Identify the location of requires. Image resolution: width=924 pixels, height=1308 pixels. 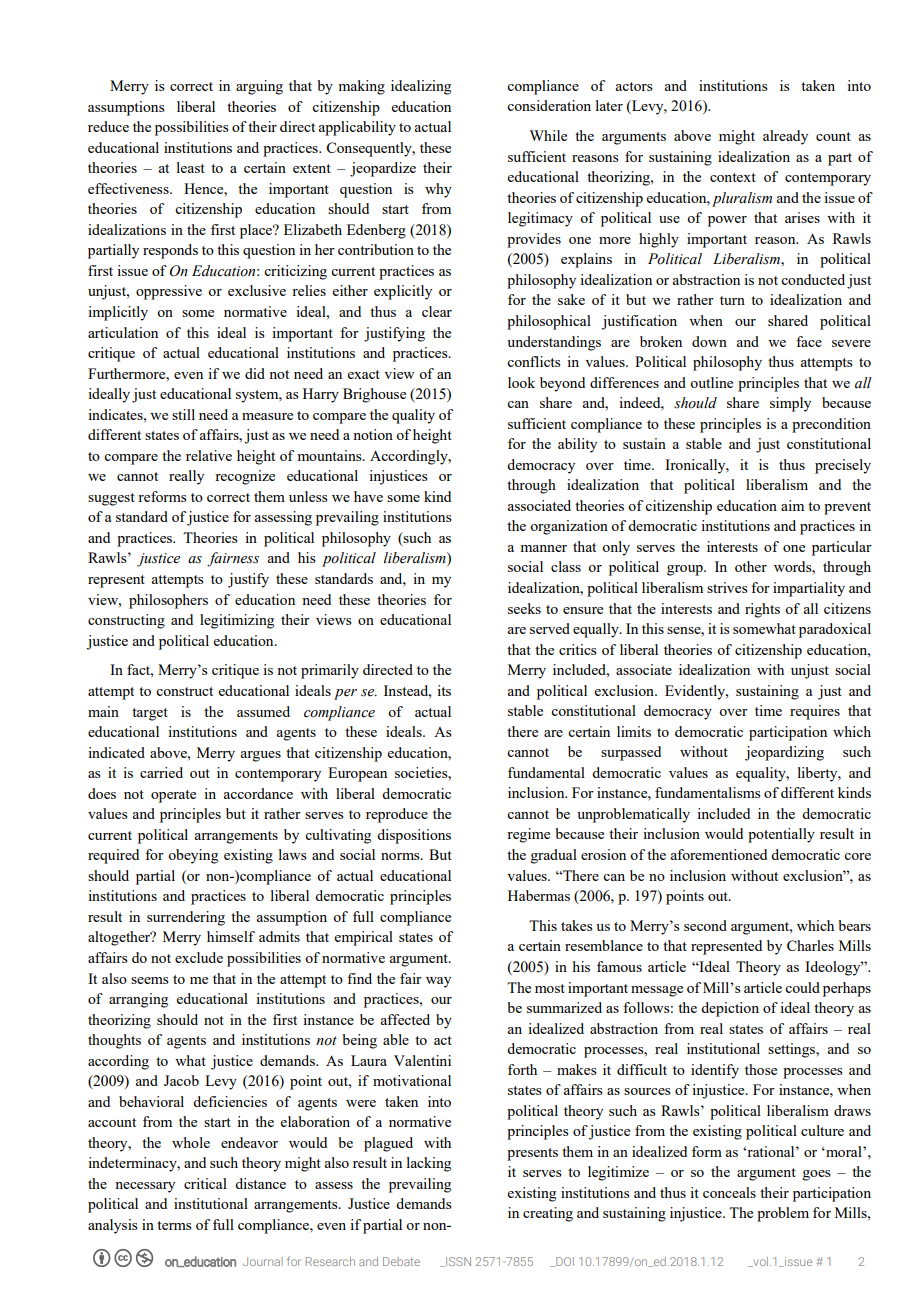
(815, 712).
